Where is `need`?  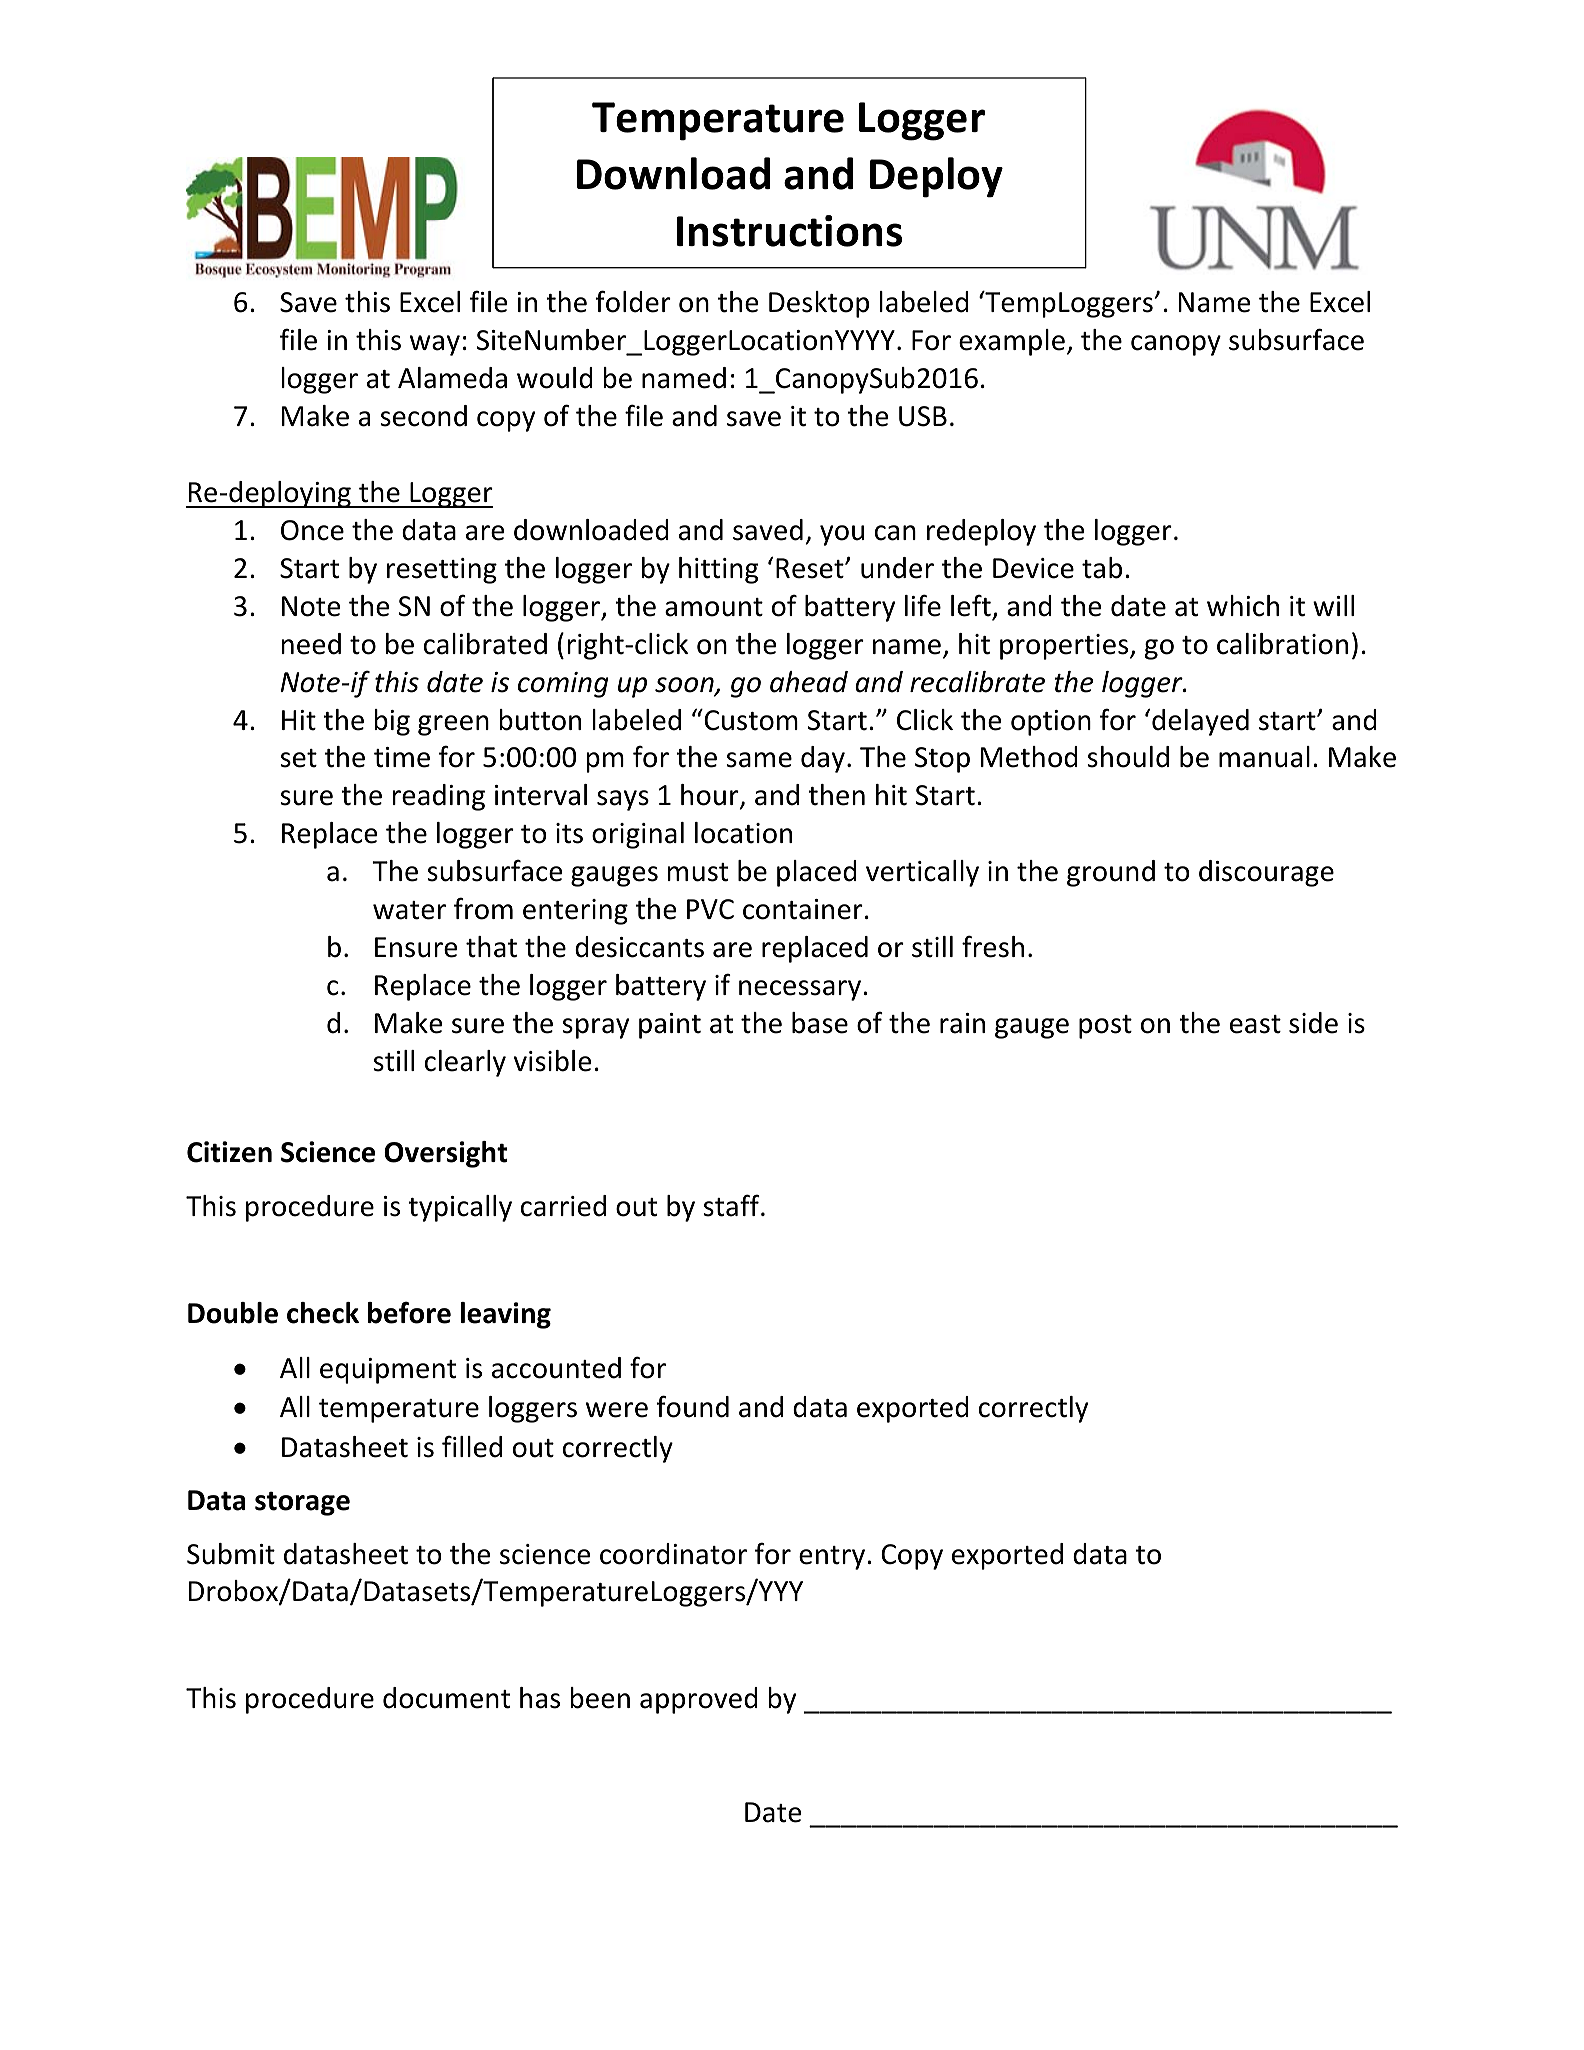
need is located at coordinates (311, 644).
